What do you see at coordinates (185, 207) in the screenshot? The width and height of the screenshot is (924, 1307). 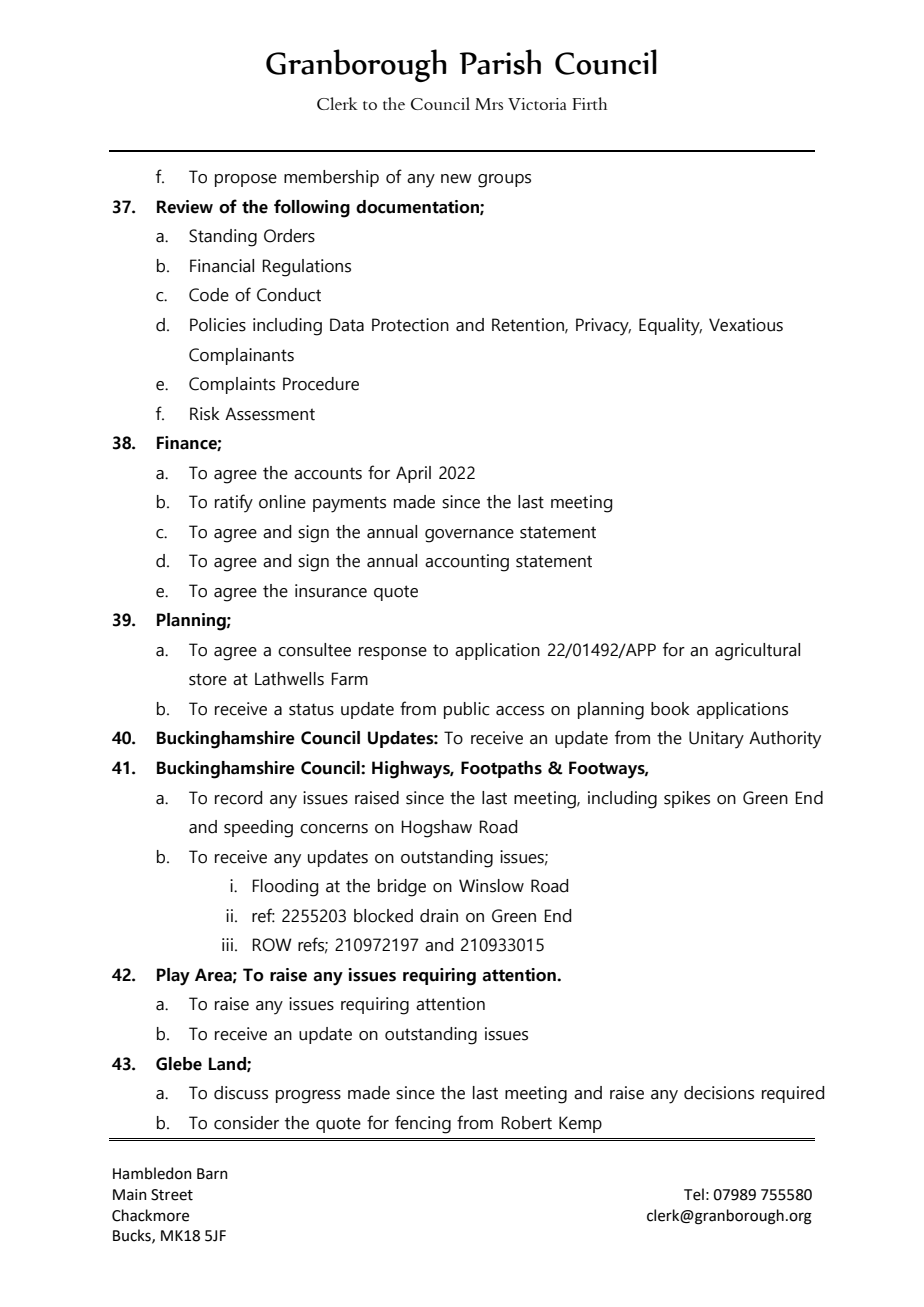 I see `Review` at bounding box center [185, 207].
